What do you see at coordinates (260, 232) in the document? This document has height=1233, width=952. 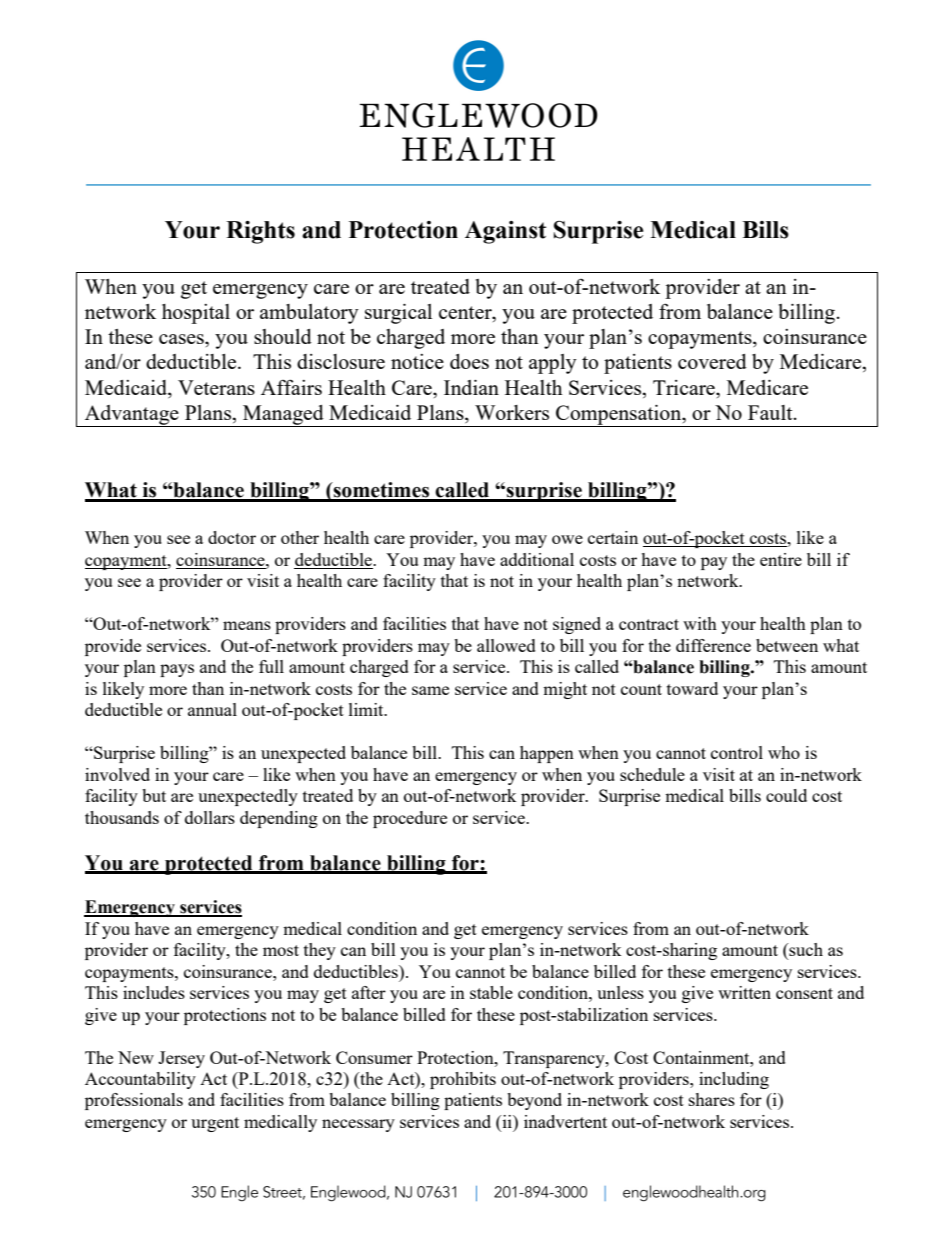 I see `Rights` at bounding box center [260, 232].
